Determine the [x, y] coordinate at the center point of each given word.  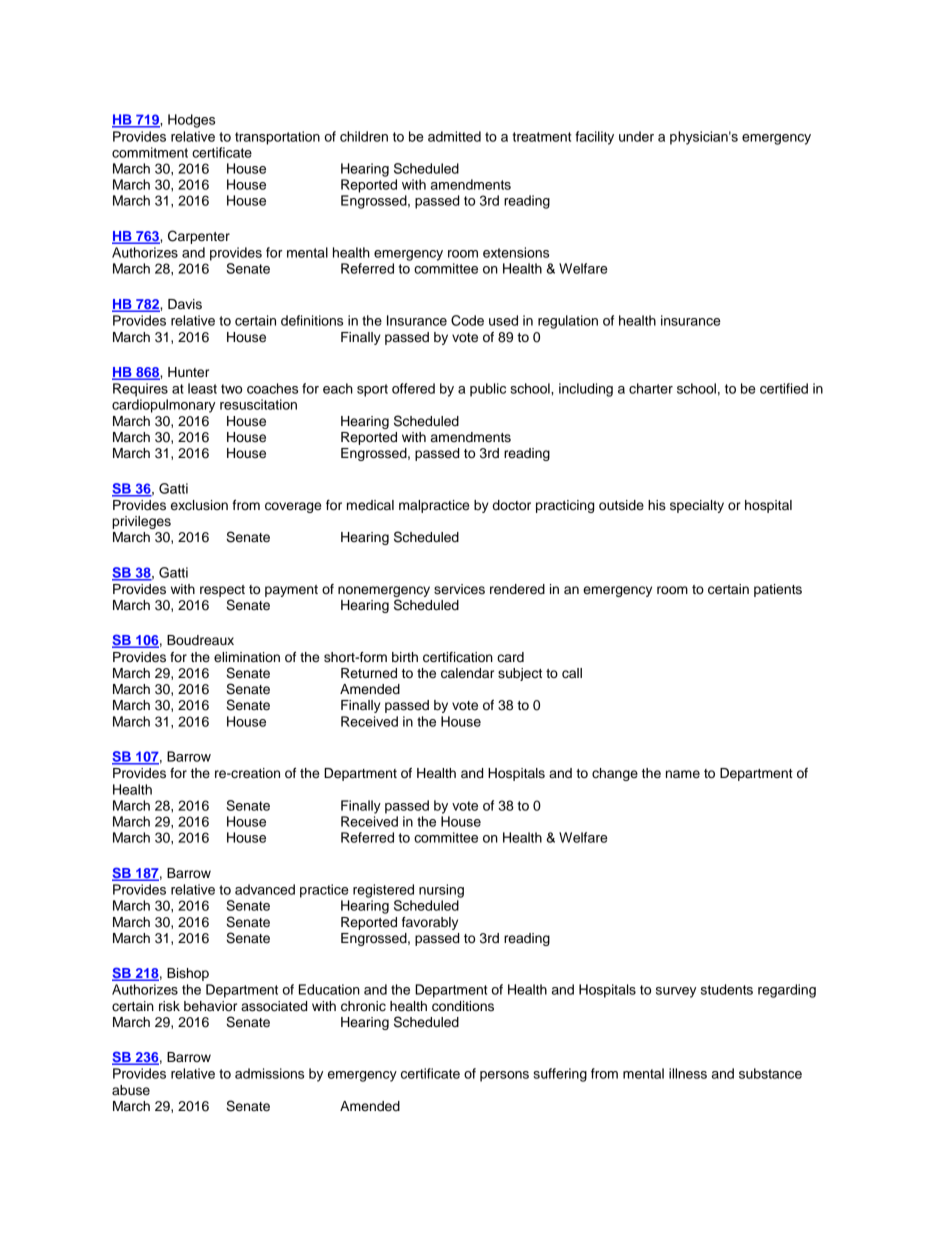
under [636, 136]
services [459, 589]
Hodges [191, 121]
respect [222, 591]
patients [778, 590]
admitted [454, 136]
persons [504, 1076]
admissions [269, 1073]
